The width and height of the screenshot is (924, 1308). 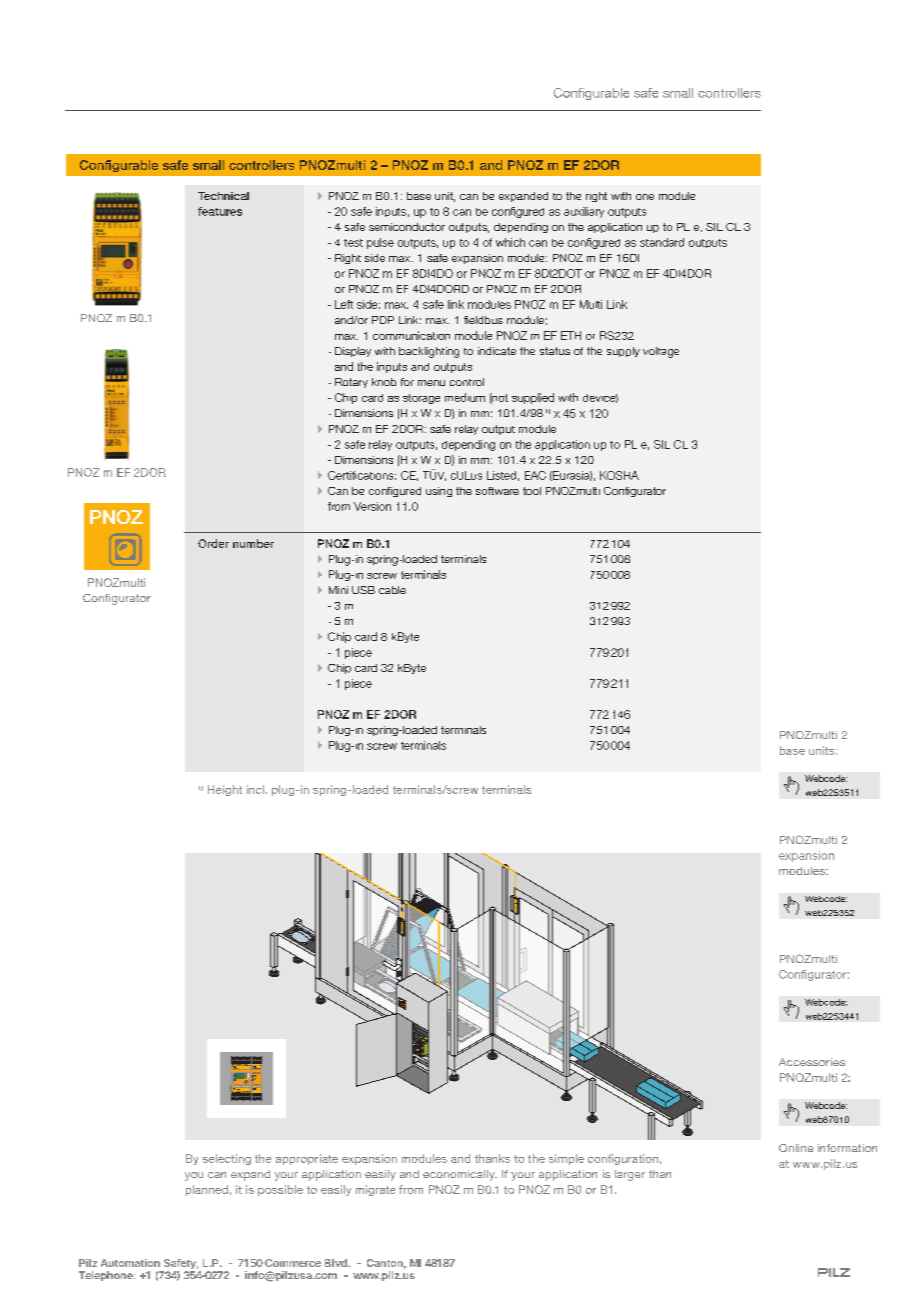 I want to click on KOSHA, so click(x=619, y=475).
